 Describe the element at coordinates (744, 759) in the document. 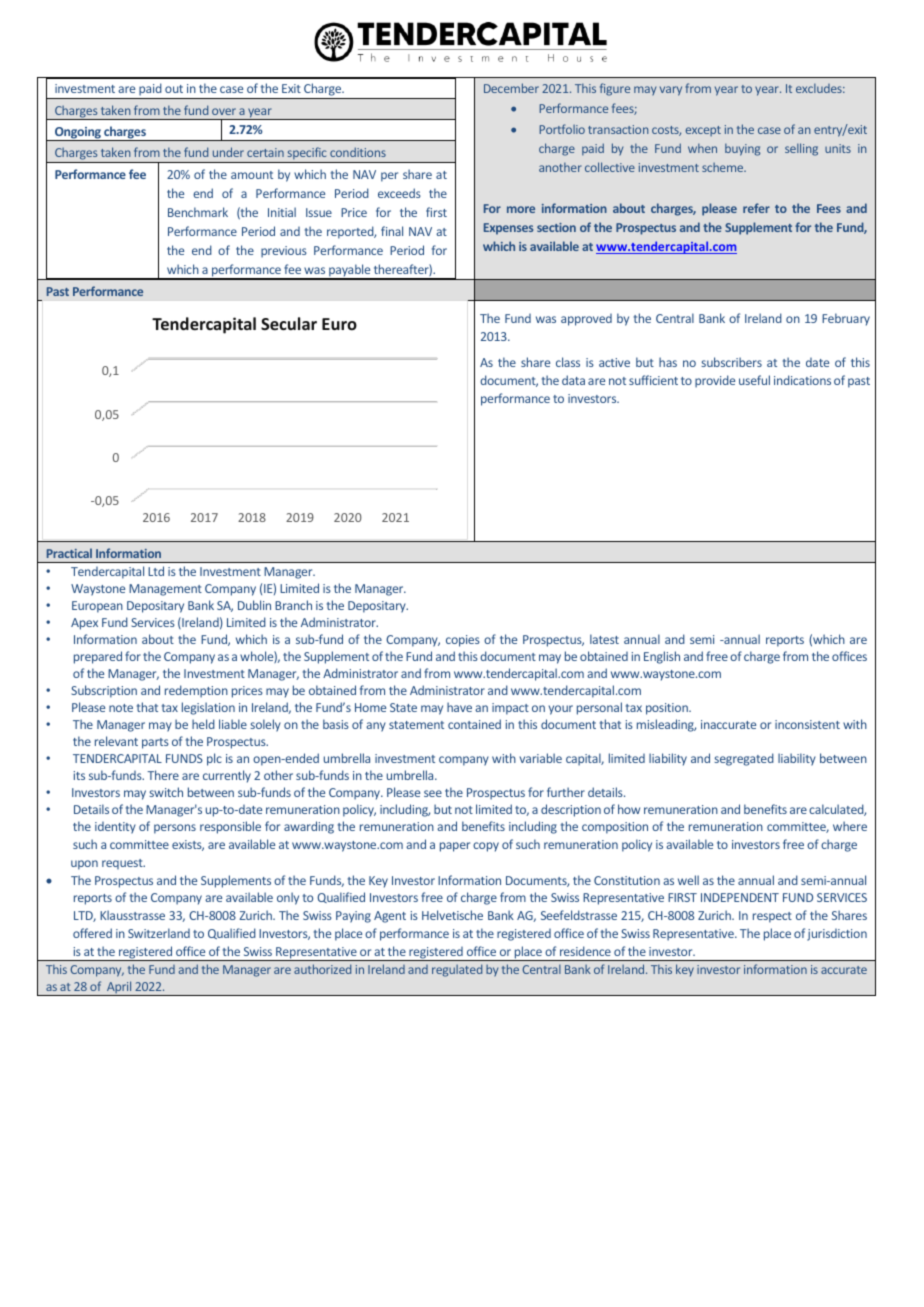

I see `segregated` at that location.
